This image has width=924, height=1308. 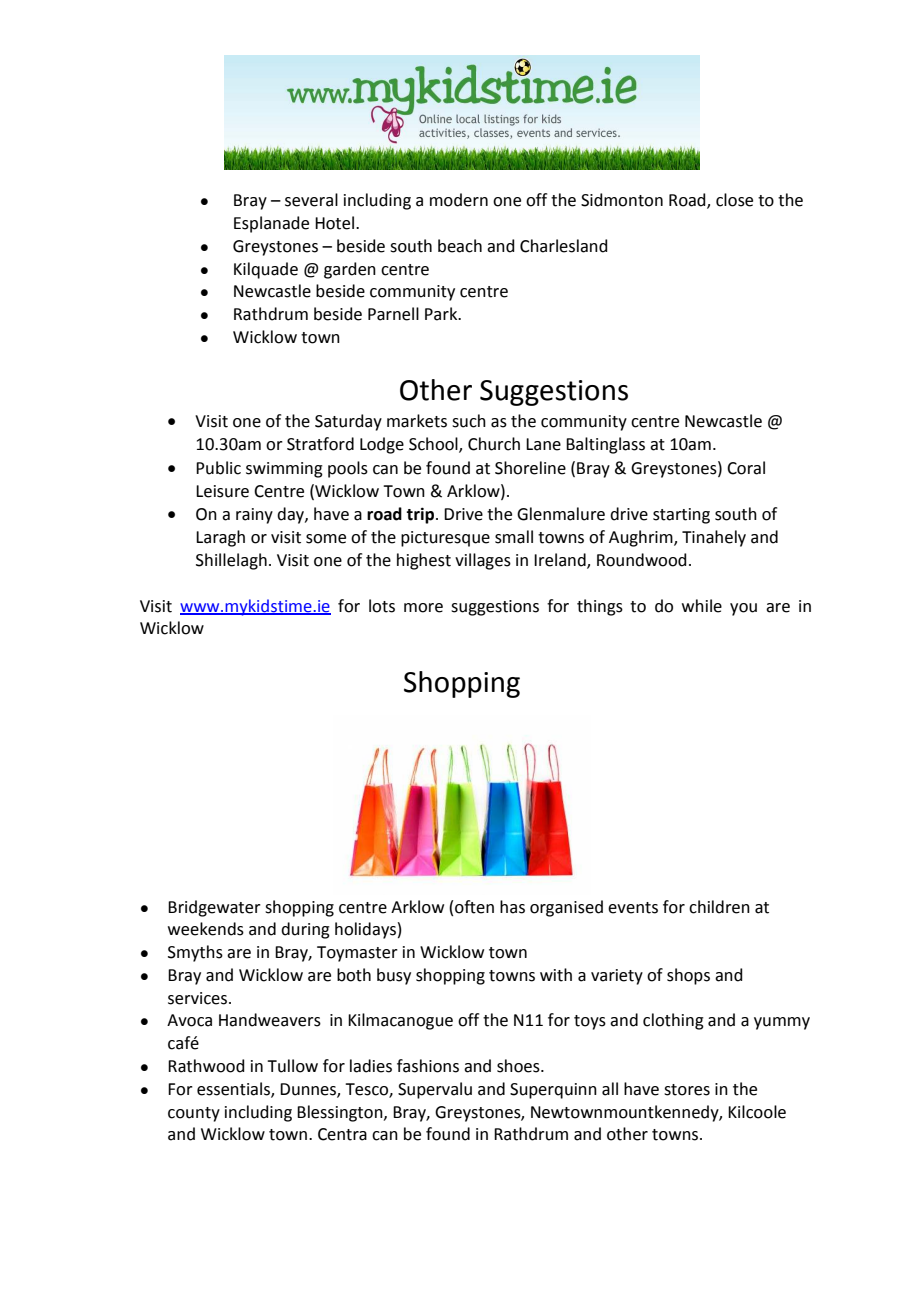 What do you see at coordinates (460, 246) in the image?
I see `beach` at bounding box center [460, 246].
